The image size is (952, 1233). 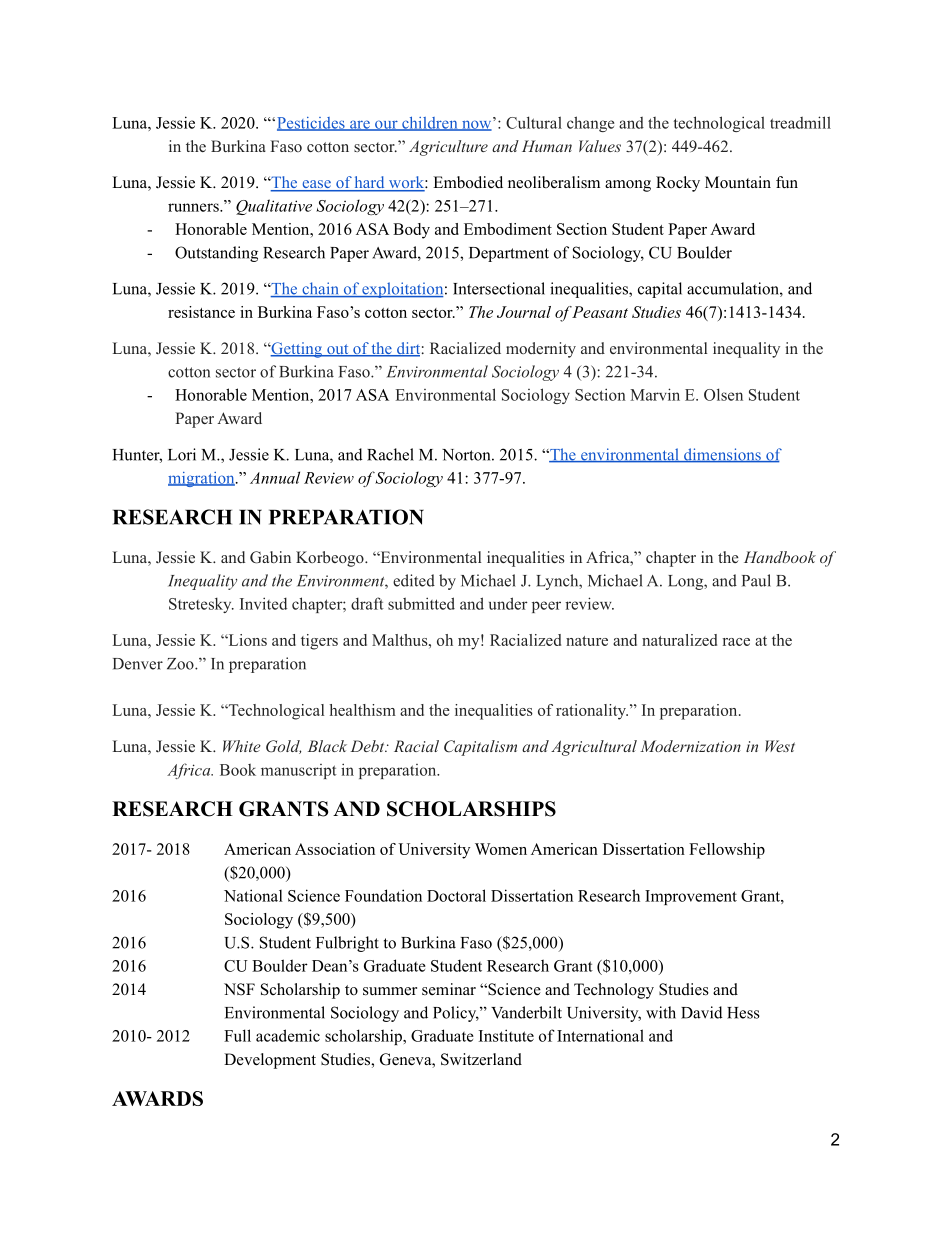 I want to click on dimensions, so click(x=722, y=455).
